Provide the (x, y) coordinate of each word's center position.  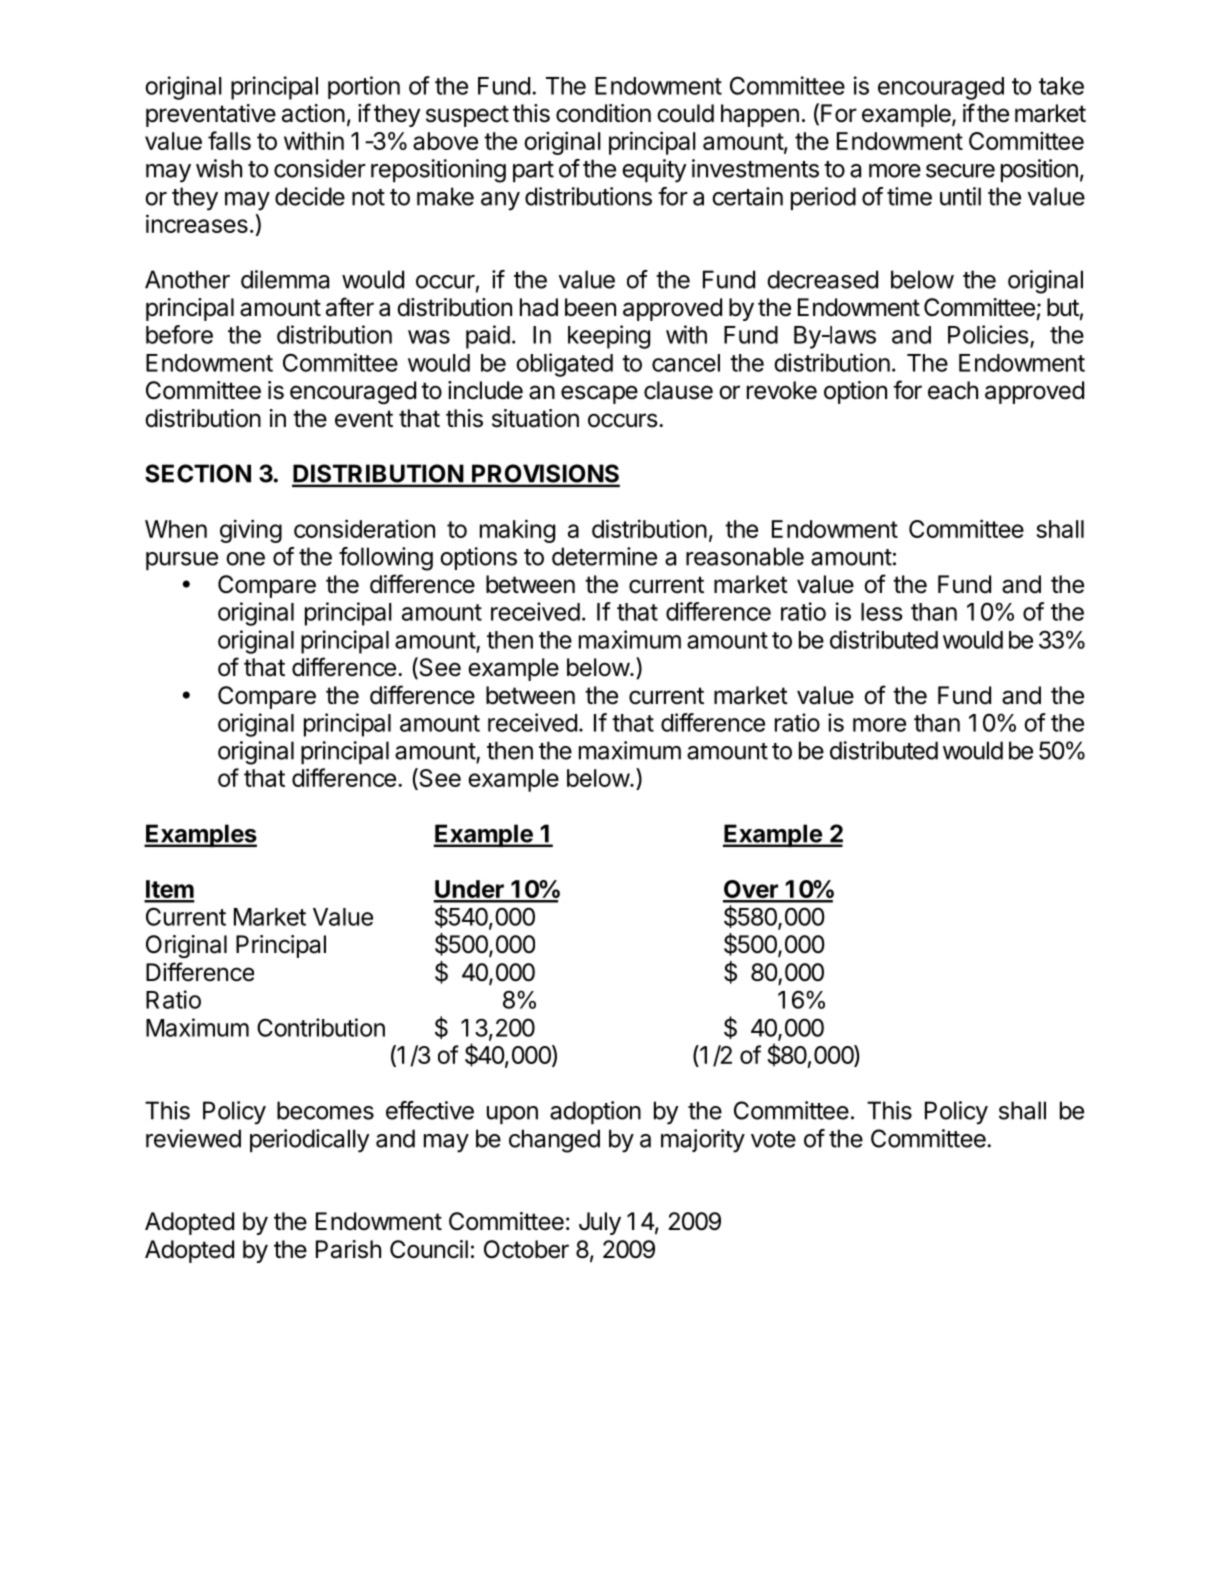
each (953, 390)
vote (773, 1139)
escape (599, 394)
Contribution (321, 1027)
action (313, 113)
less (882, 612)
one (245, 559)
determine (604, 556)
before (179, 334)
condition (603, 113)
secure (960, 171)
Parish (348, 1249)
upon (512, 1115)
